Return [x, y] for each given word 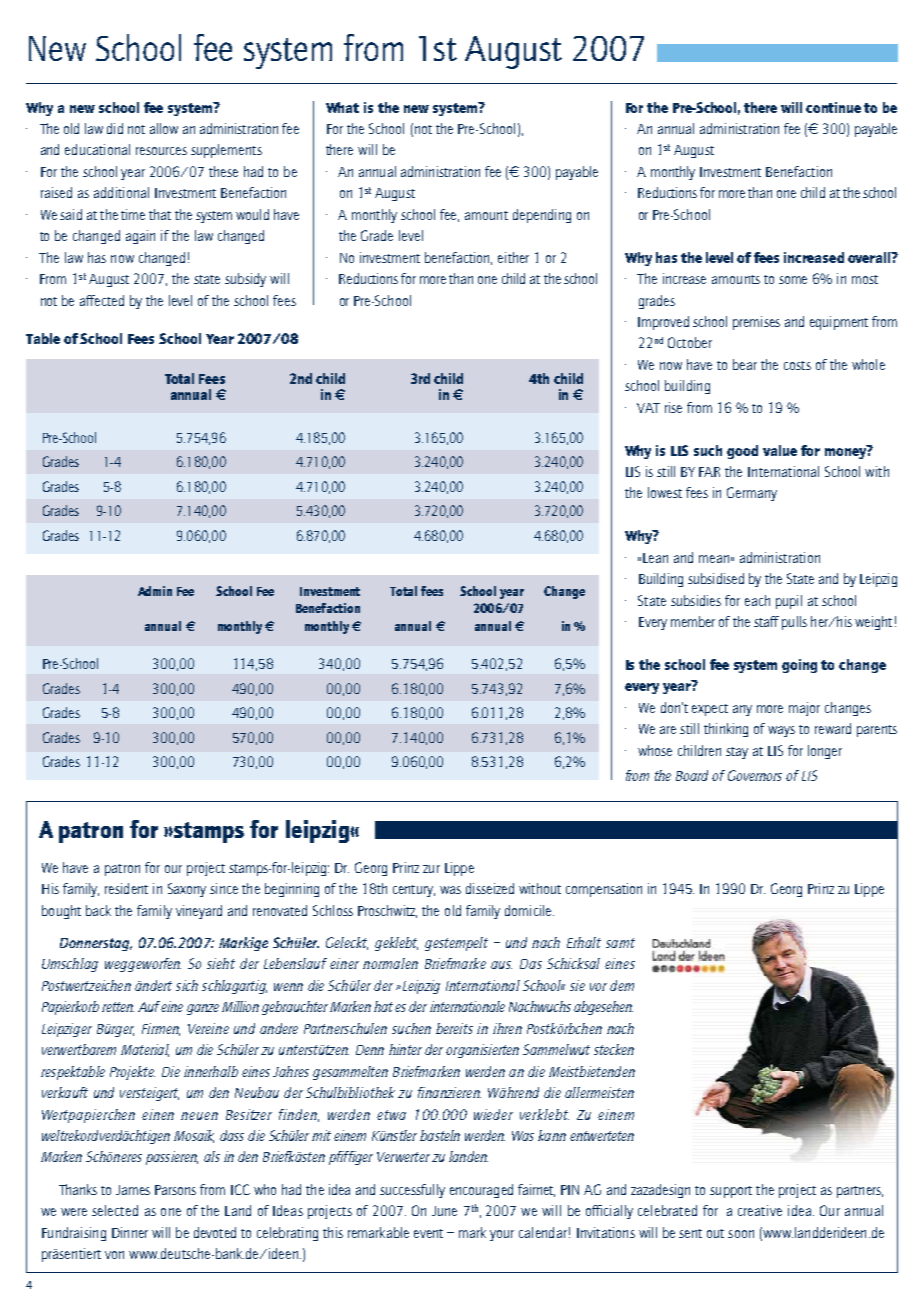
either [513, 257]
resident [126, 888]
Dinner [130, 1232]
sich [187, 985]
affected [102, 300]
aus [501, 965]
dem [622, 985]
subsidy [245, 280]
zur [431, 869]
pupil [789, 602]
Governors [755, 775]
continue [833, 107]
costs [797, 365]
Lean [655, 558]
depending [542, 216]
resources [161, 151]
